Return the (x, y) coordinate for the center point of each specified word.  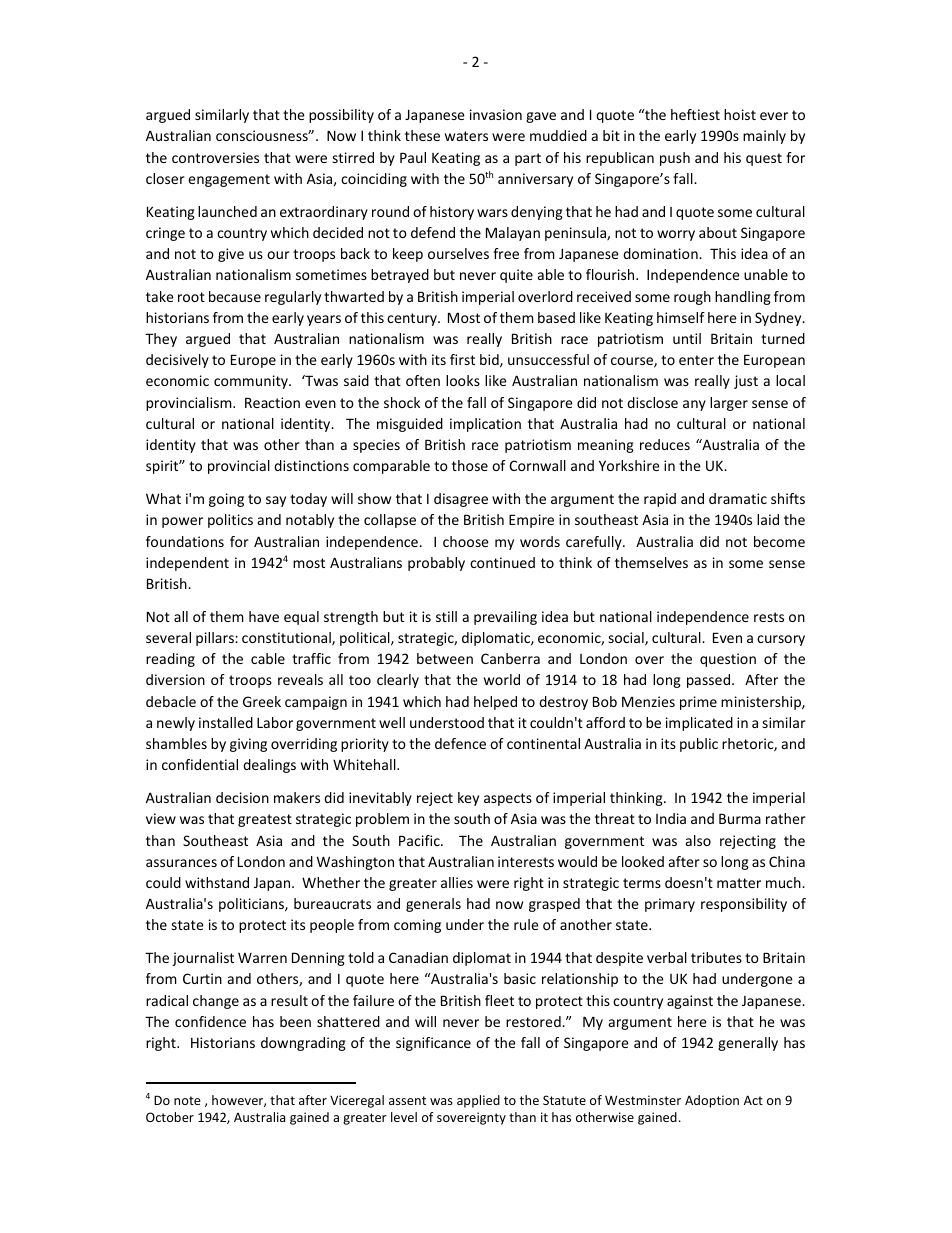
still (446, 616)
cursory (781, 640)
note (187, 1100)
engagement (229, 180)
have (264, 616)
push (675, 159)
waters (466, 136)
